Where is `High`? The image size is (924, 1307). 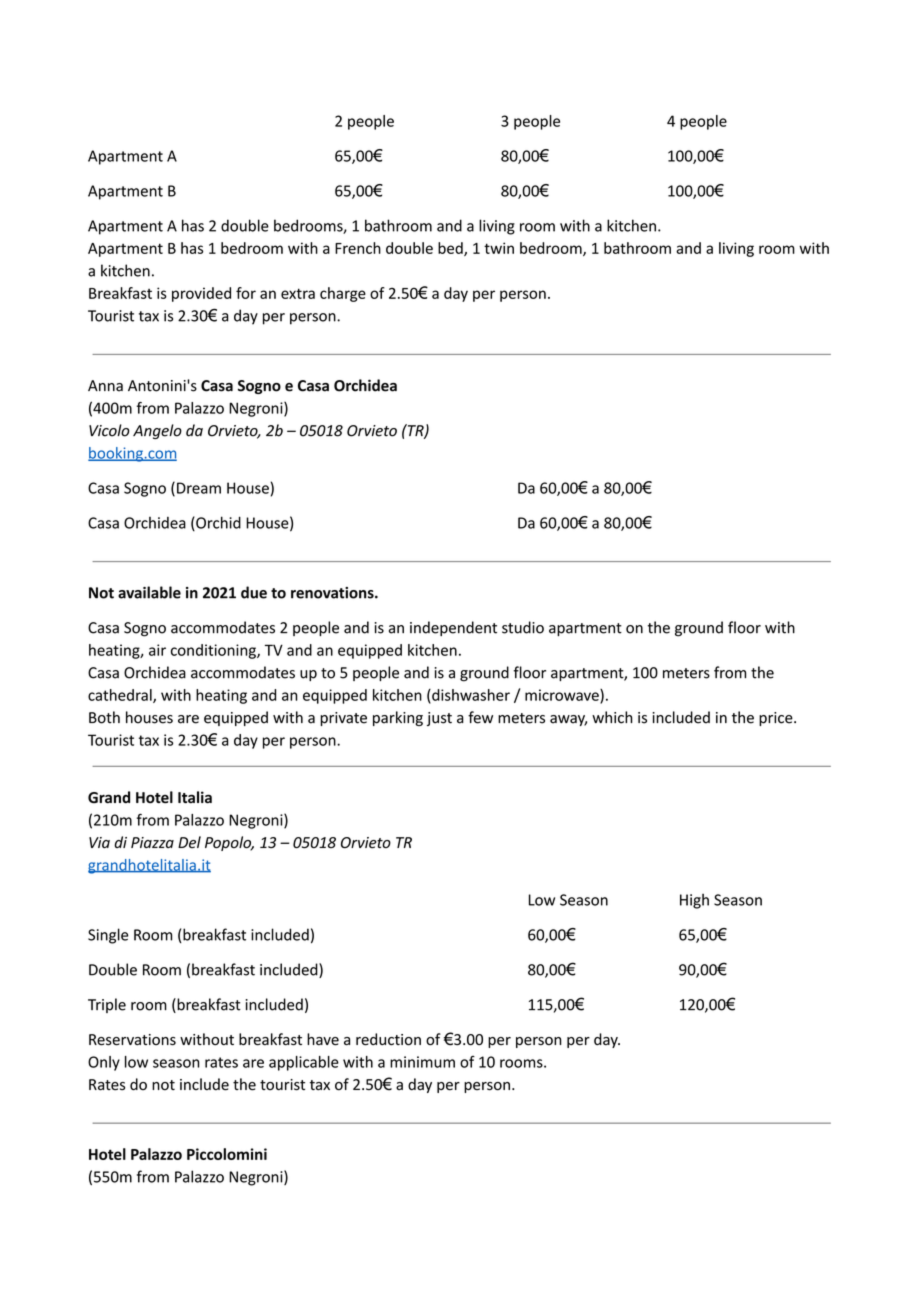 High is located at coordinates (694, 901).
